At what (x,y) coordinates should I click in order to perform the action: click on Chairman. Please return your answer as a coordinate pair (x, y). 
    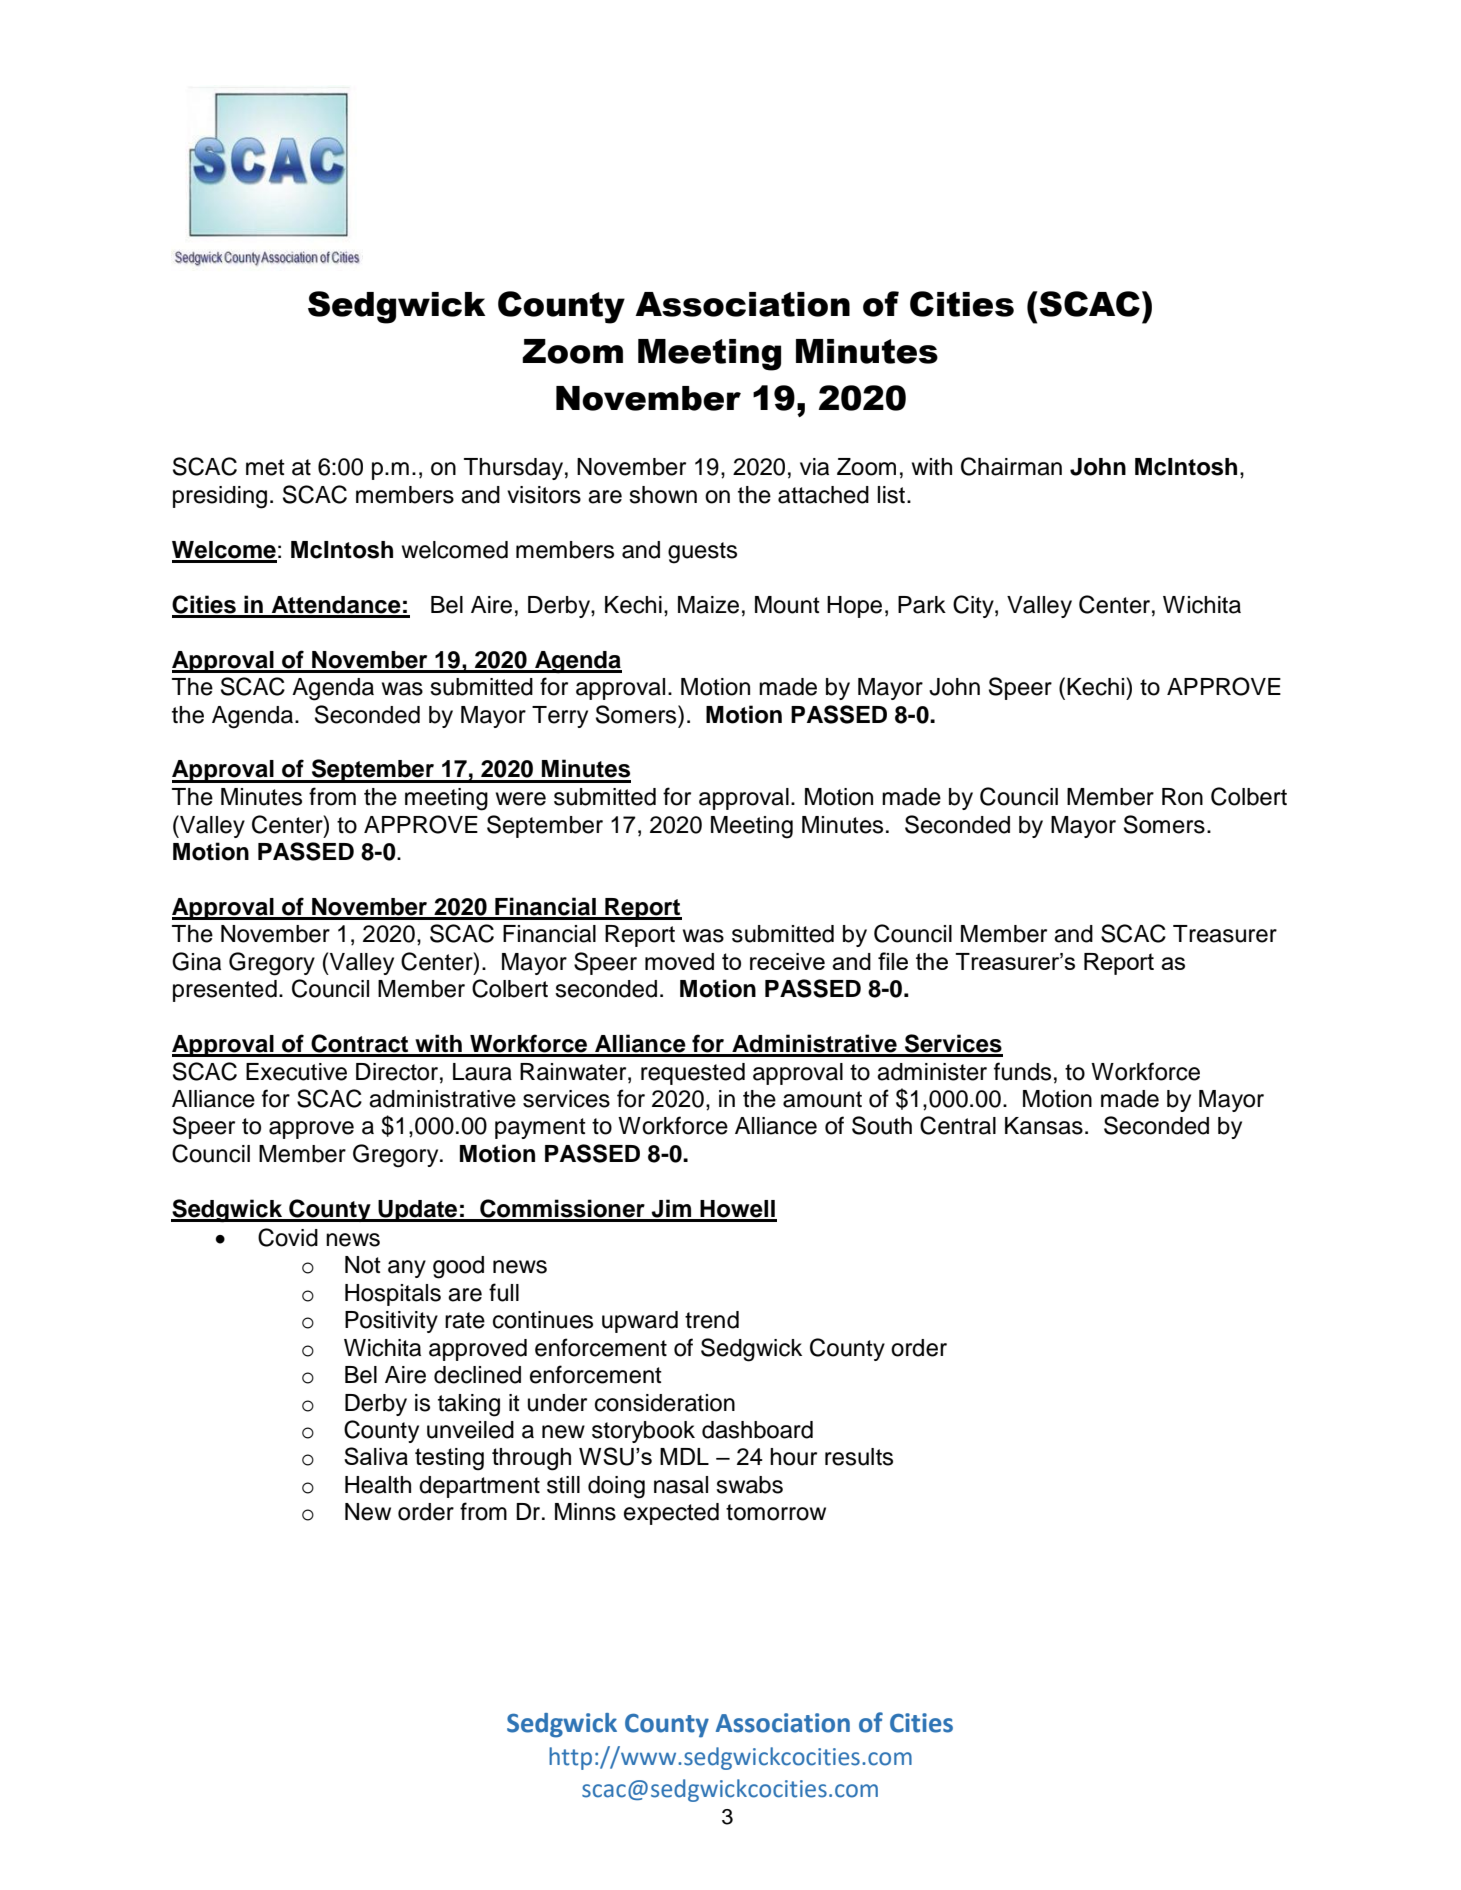
    Looking at the image, I should click on (1011, 466).
